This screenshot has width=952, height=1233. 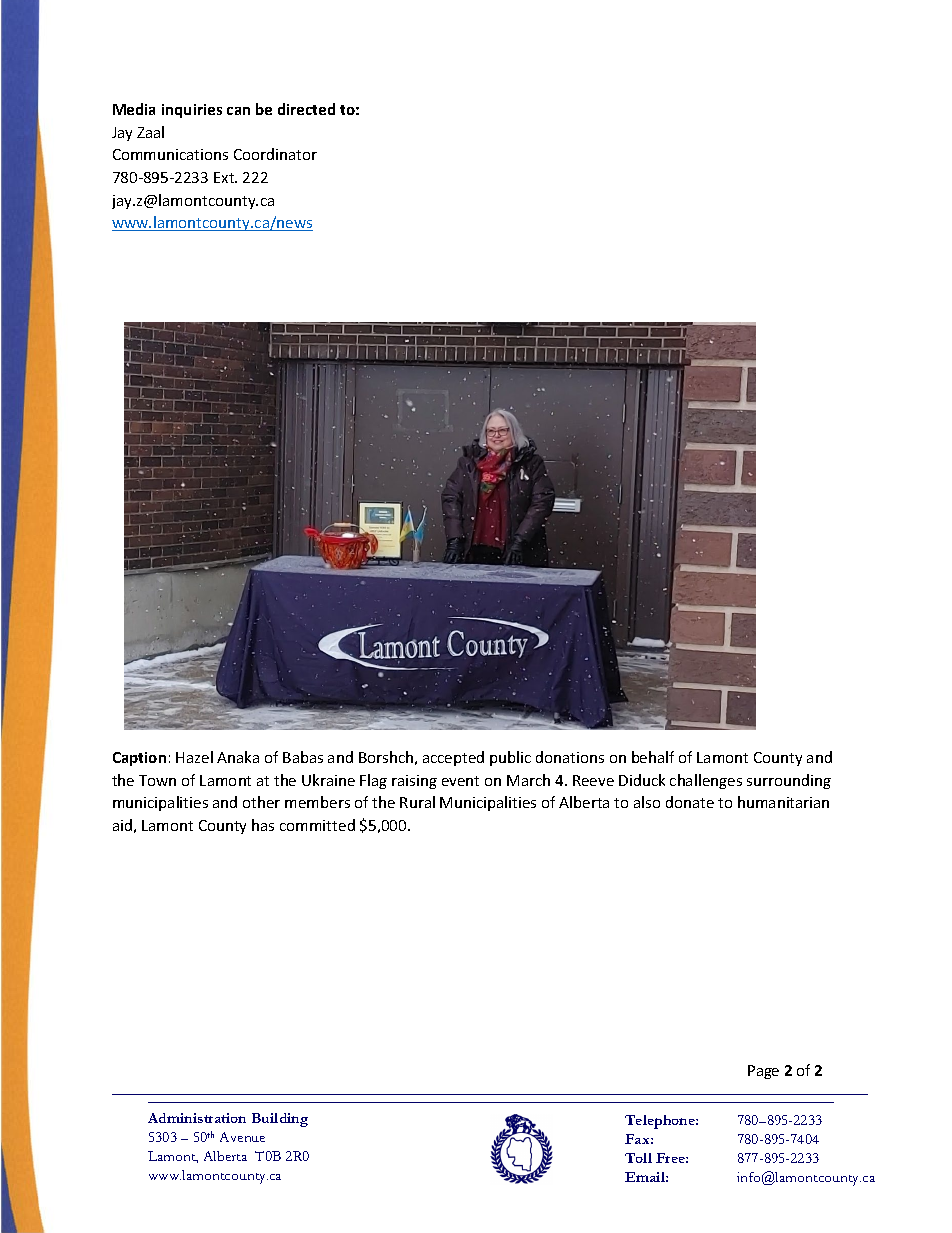 I want to click on Administration, so click(x=197, y=1118).
